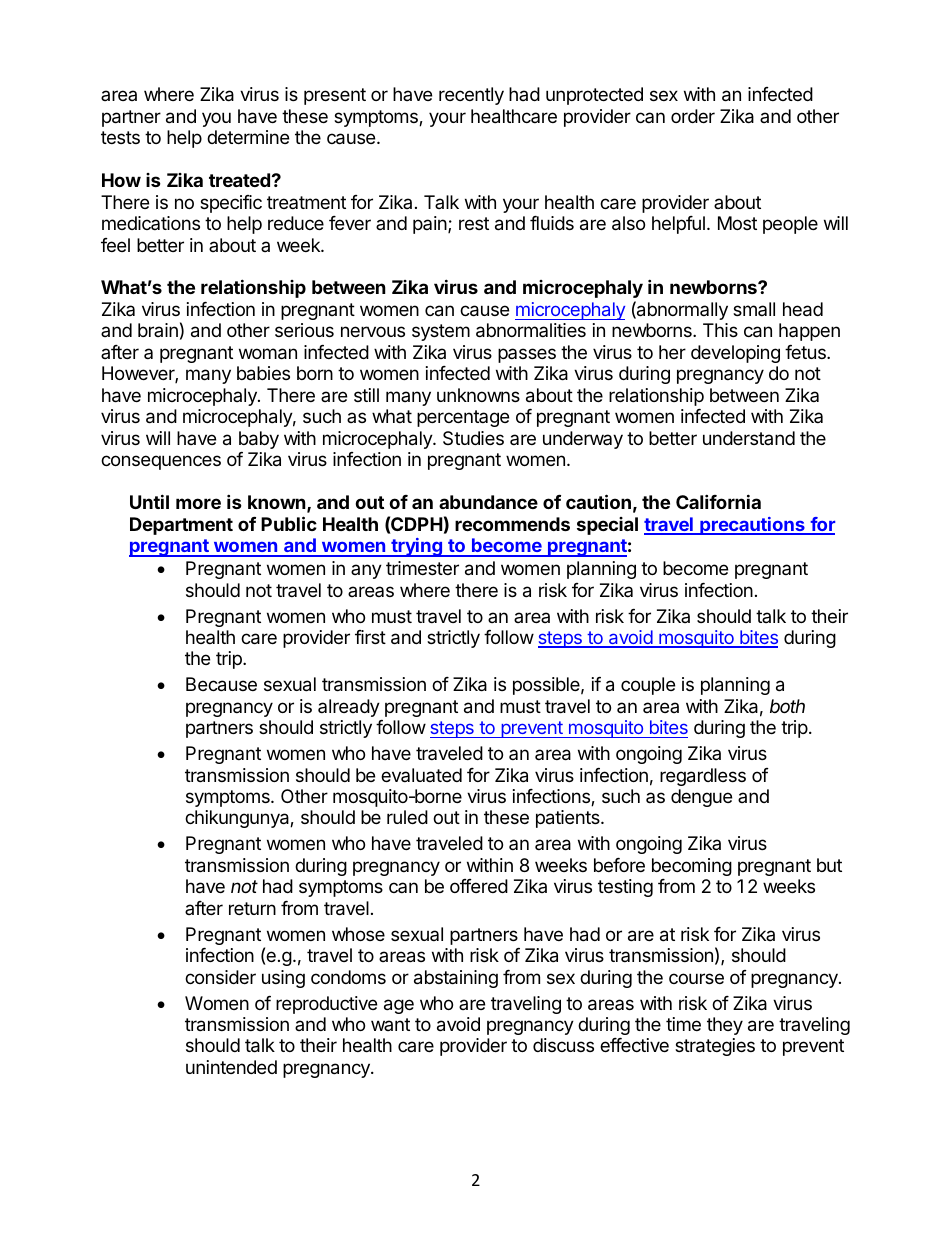 Image resolution: width=952 pixels, height=1233 pixels. What do you see at coordinates (390, 1024) in the screenshot?
I see `want` at bounding box center [390, 1024].
